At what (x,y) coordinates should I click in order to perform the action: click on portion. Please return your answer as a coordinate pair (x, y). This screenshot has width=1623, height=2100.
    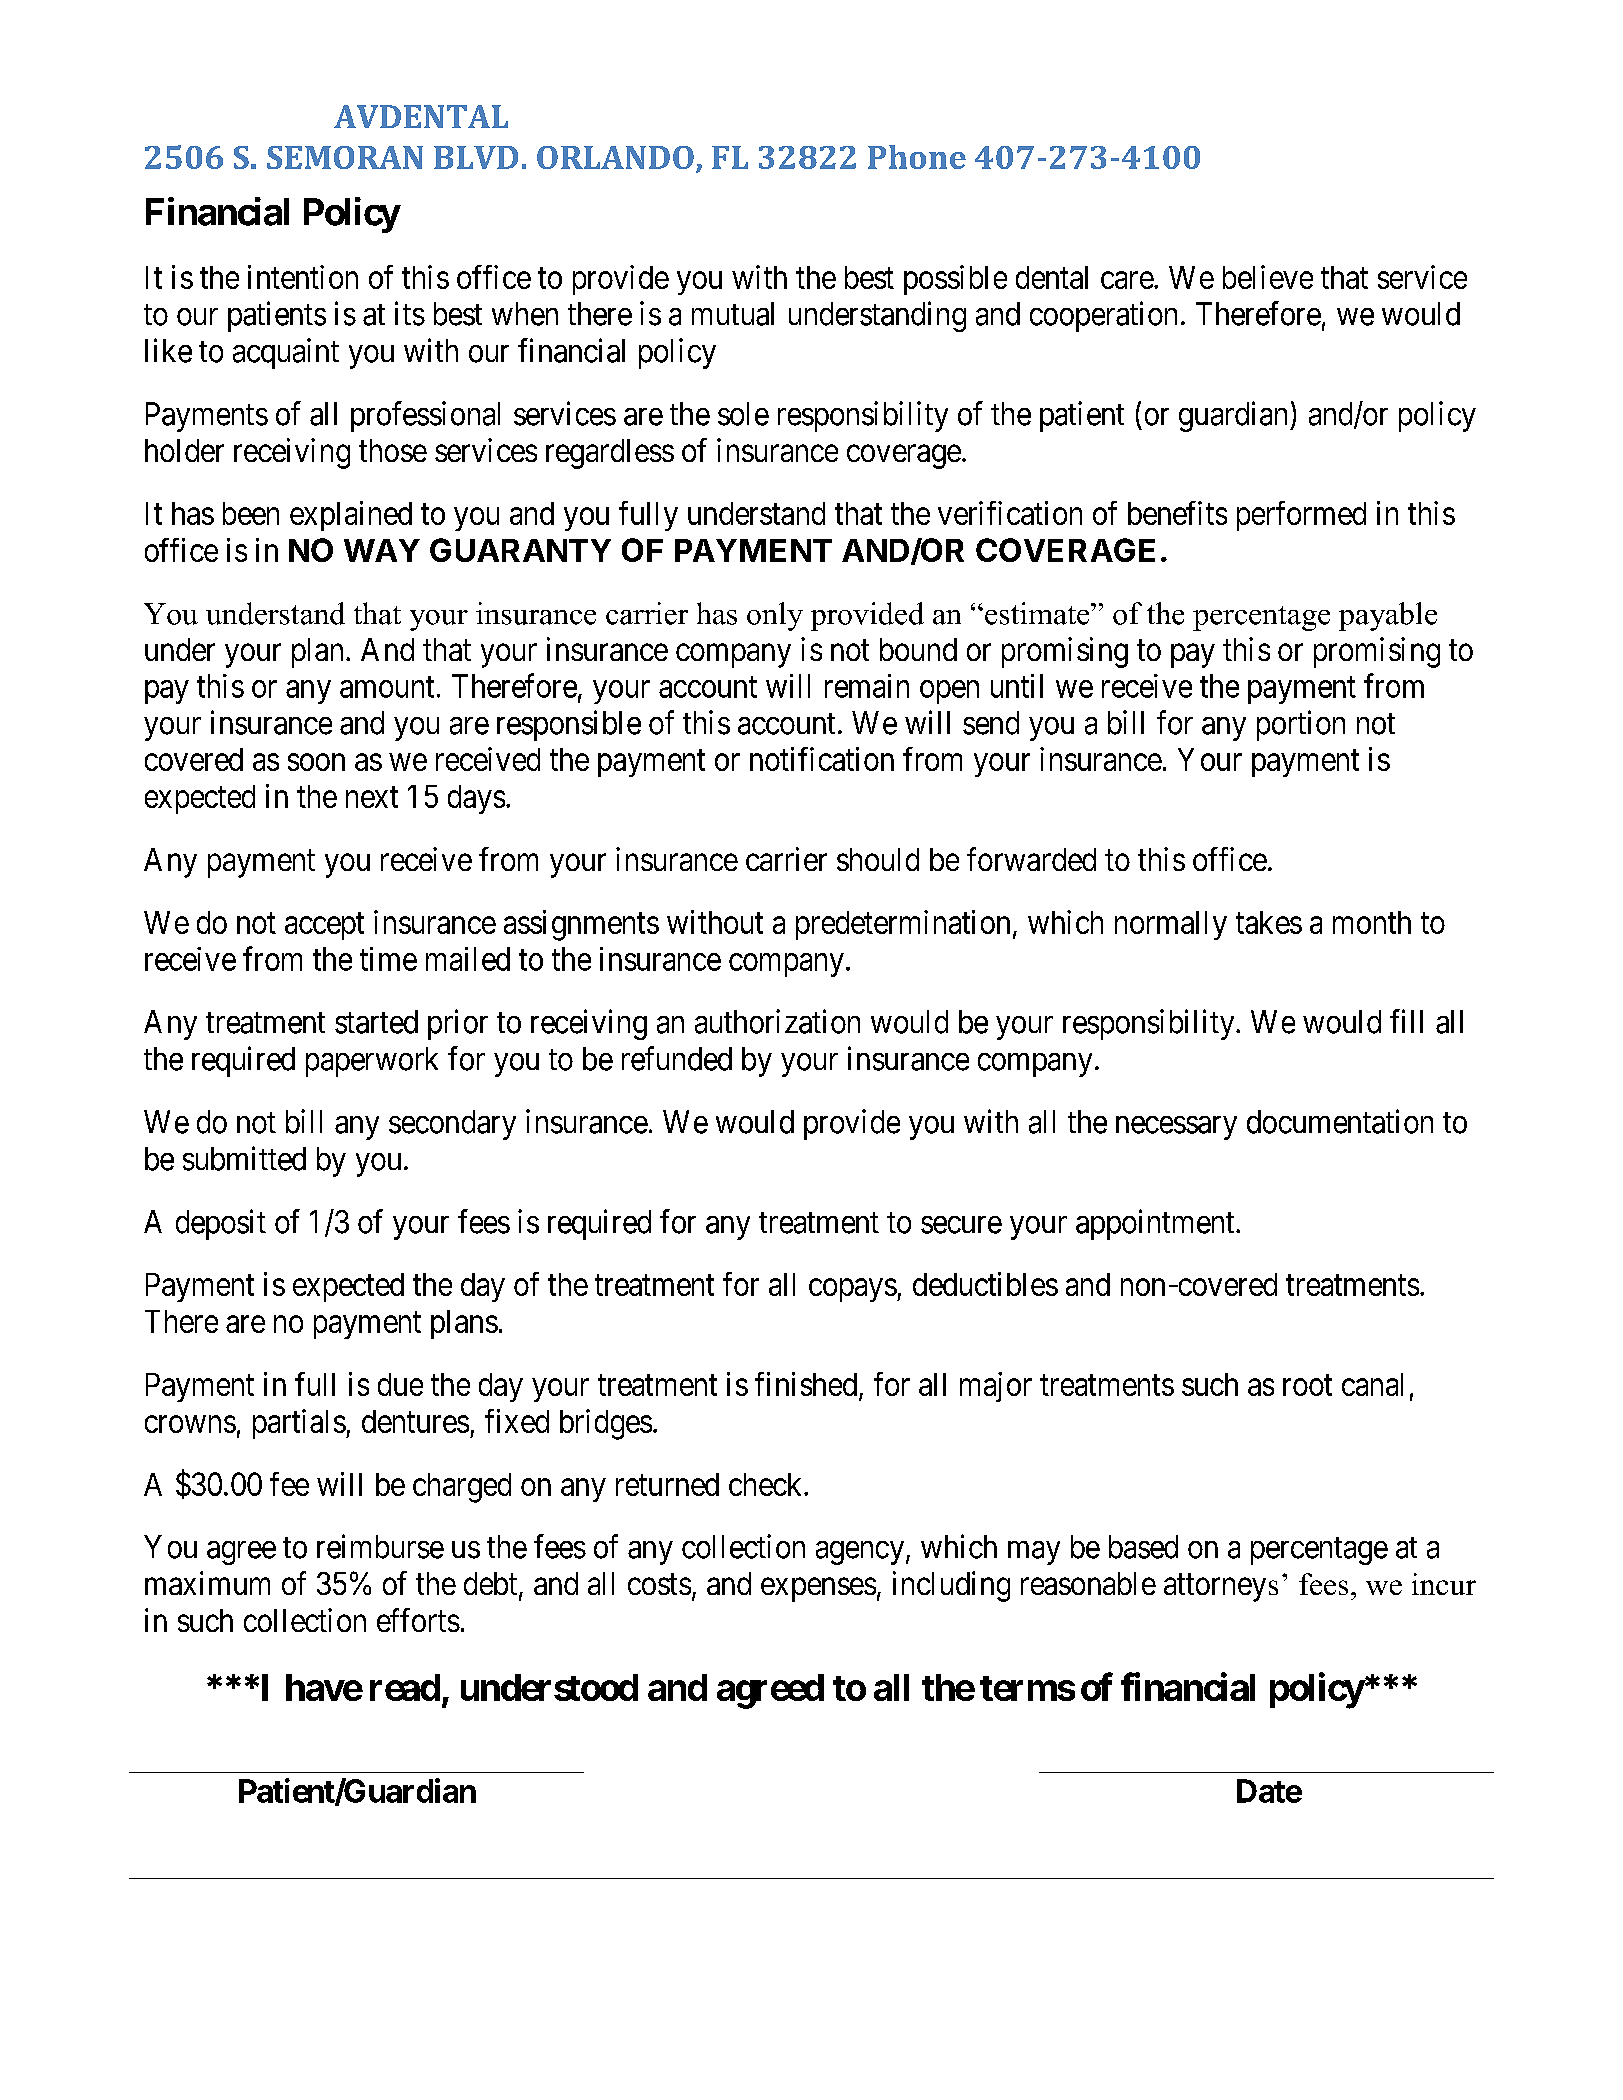
    Looking at the image, I should click on (1301, 725).
